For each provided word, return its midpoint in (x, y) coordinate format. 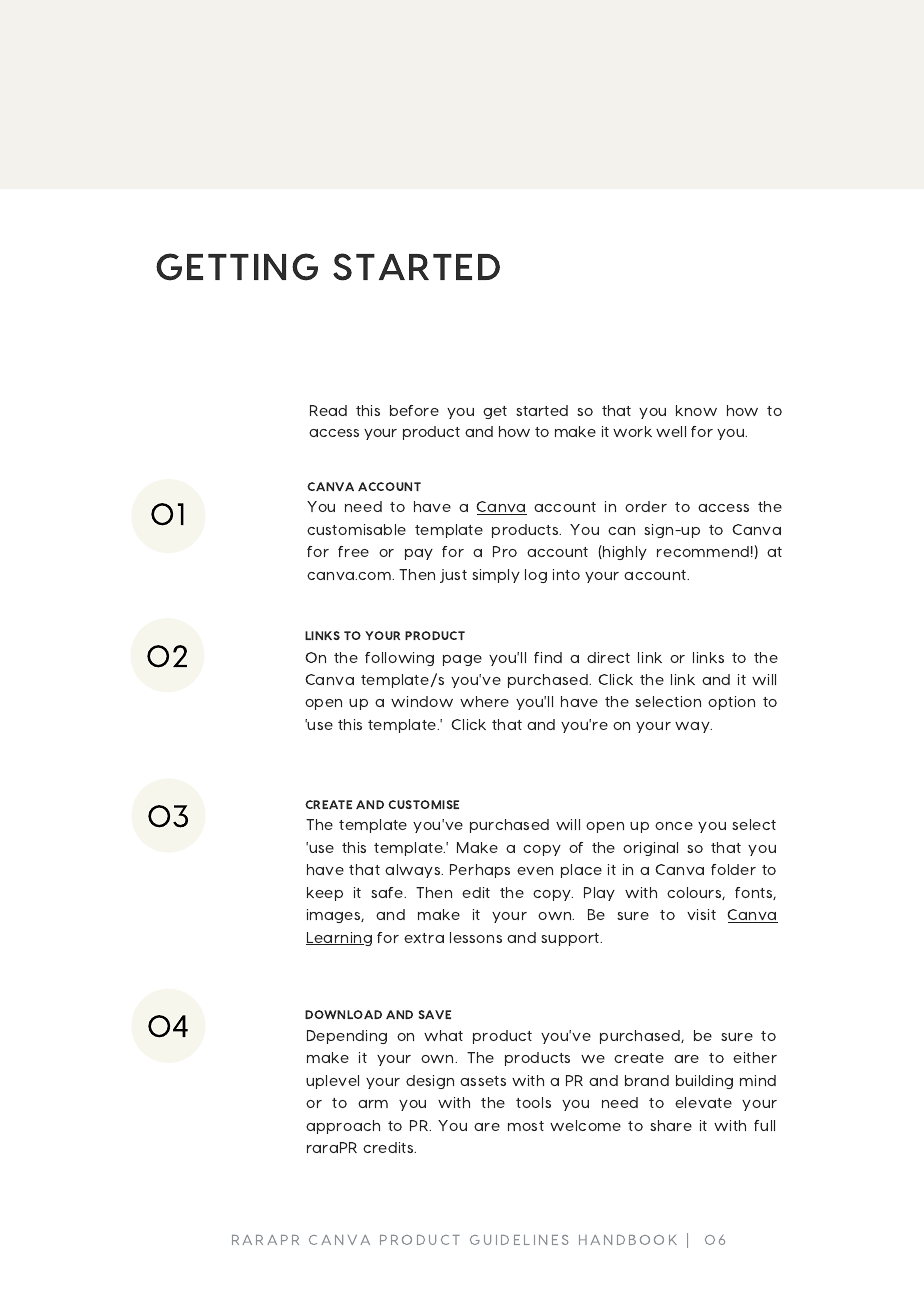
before (414, 410)
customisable (356, 529)
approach (343, 1127)
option (731, 703)
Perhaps (480, 871)
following (399, 659)
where (484, 701)
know (696, 410)
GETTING (237, 267)
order (646, 506)
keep (325, 894)
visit (701, 914)
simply (496, 576)
